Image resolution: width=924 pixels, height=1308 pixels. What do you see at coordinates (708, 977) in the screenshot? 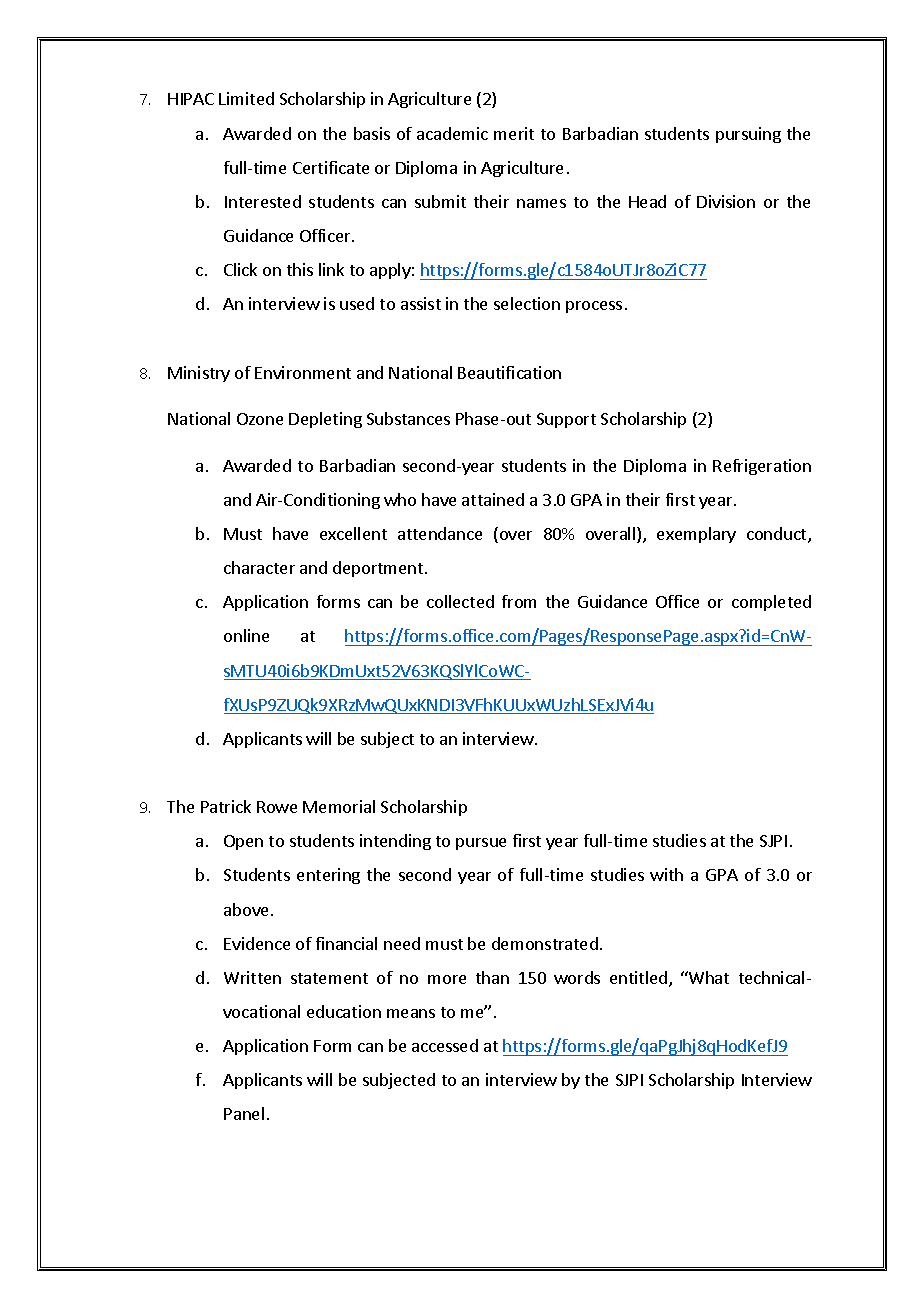
I see `What` at bounding box center [708, 977].
